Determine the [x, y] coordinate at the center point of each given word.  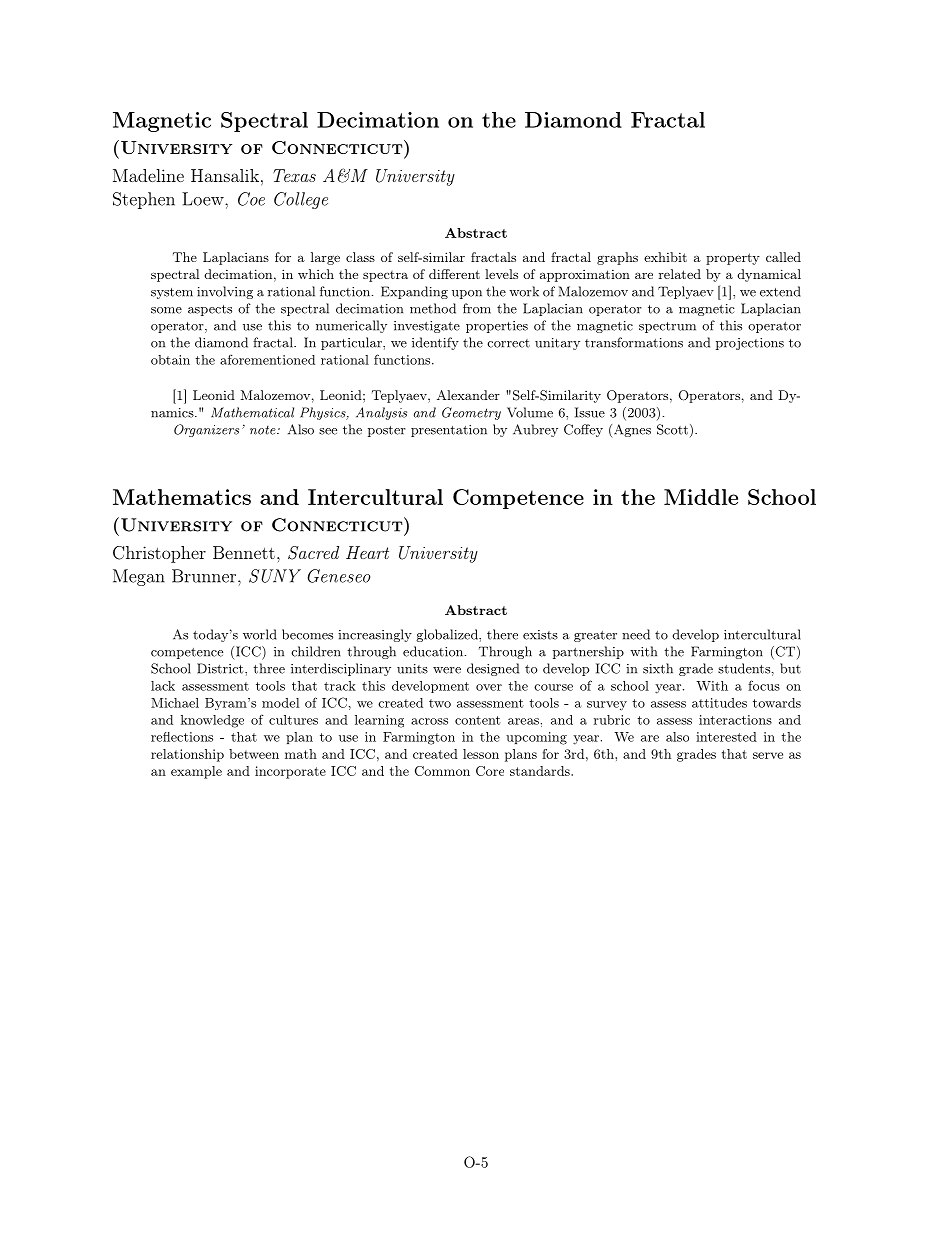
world [260, 634]
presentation [449, 431]
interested [726, 737]
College [301, 200]
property [733, 259]
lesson [481, 754]
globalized [448, 635]
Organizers [206, 430]
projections [750, 344]
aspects [210, 310]
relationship [187, 755]
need [636, 634]
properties [497, 327]
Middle [701, 497]
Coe [251, 199]
